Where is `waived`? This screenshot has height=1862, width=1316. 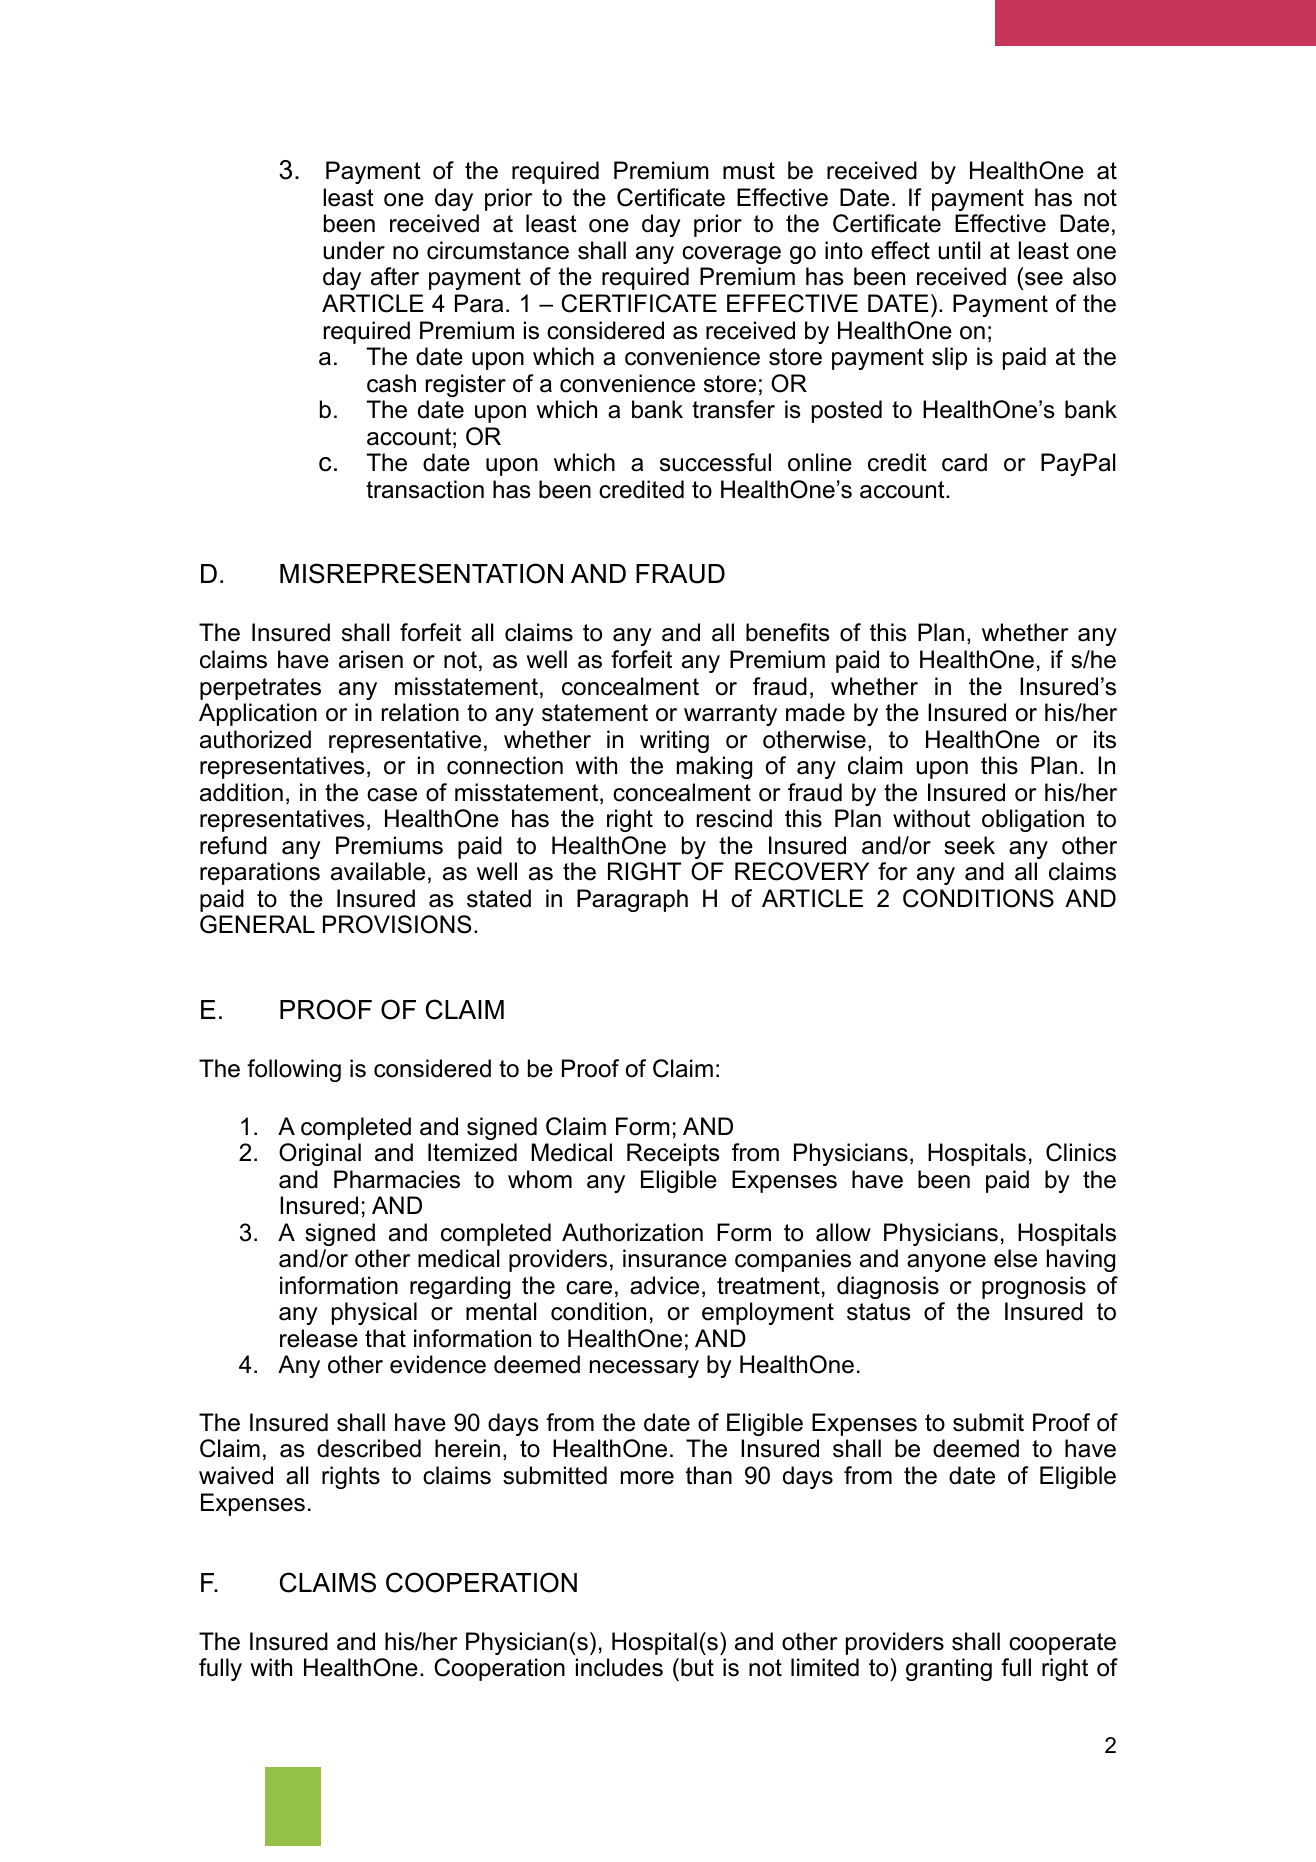
waived is located at coordinates (236, 1475).
